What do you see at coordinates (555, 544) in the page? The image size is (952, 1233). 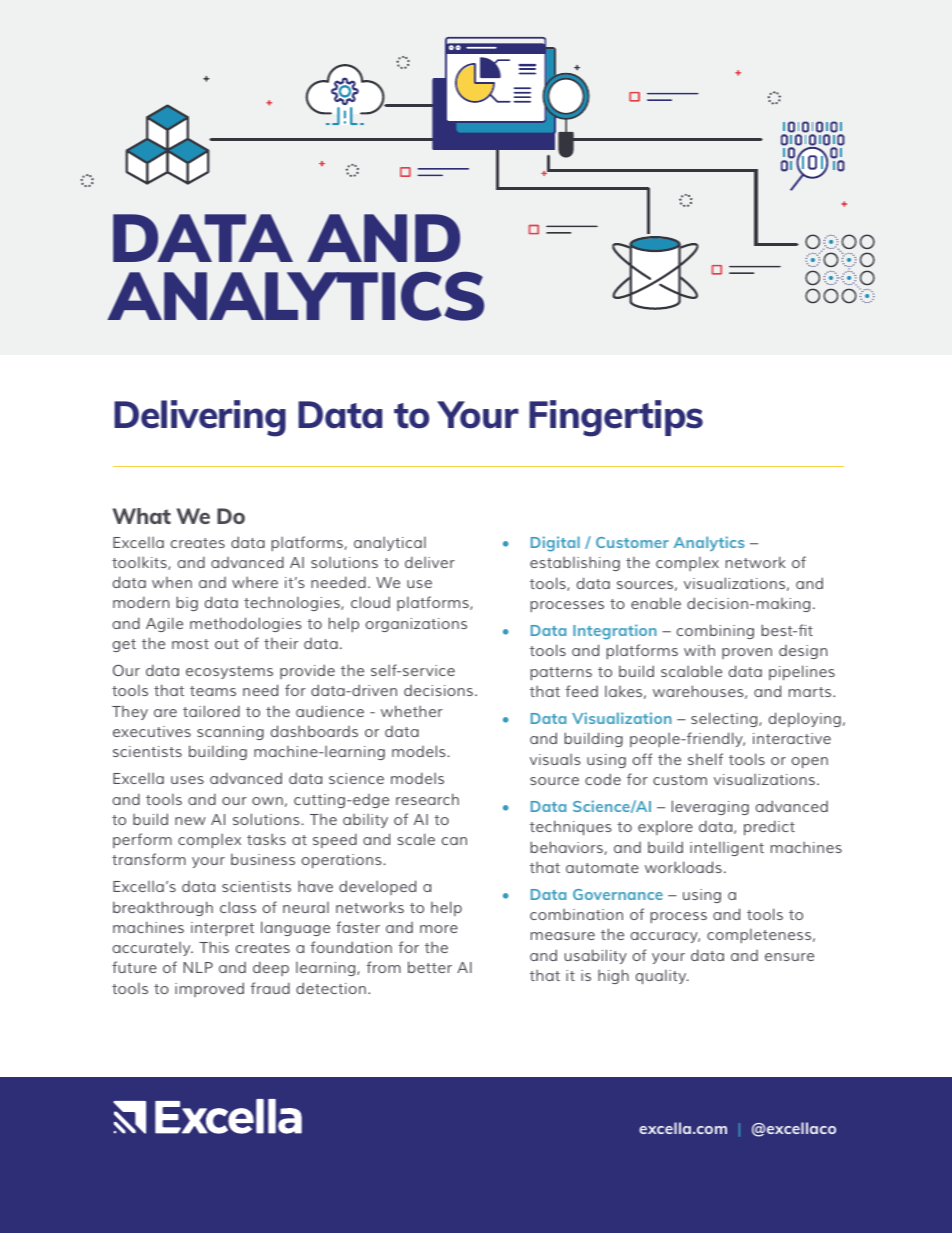 I see `Digital` at bounding box center [555, 544].
